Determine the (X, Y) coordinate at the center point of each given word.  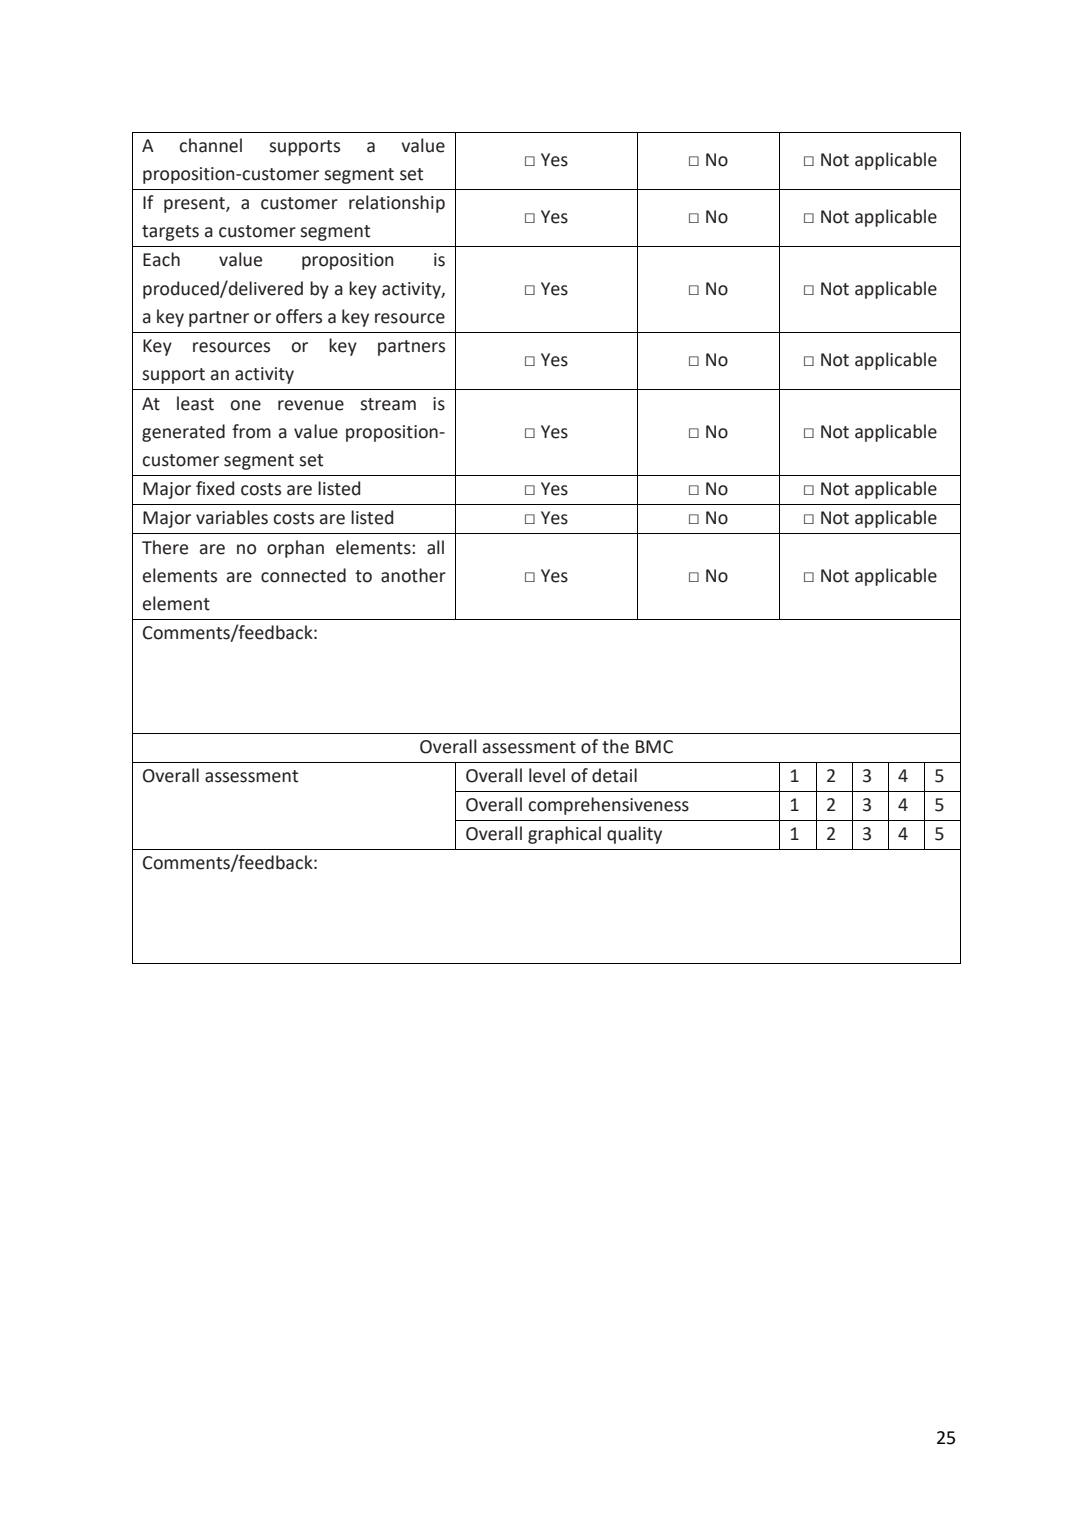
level (547, 775)
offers (299, 316)
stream (388, 404)
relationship (397, 204)
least (195, 403)
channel (211, 145)
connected (303, 575)
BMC (654, 747)
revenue (311, 405)
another (413, 575)
